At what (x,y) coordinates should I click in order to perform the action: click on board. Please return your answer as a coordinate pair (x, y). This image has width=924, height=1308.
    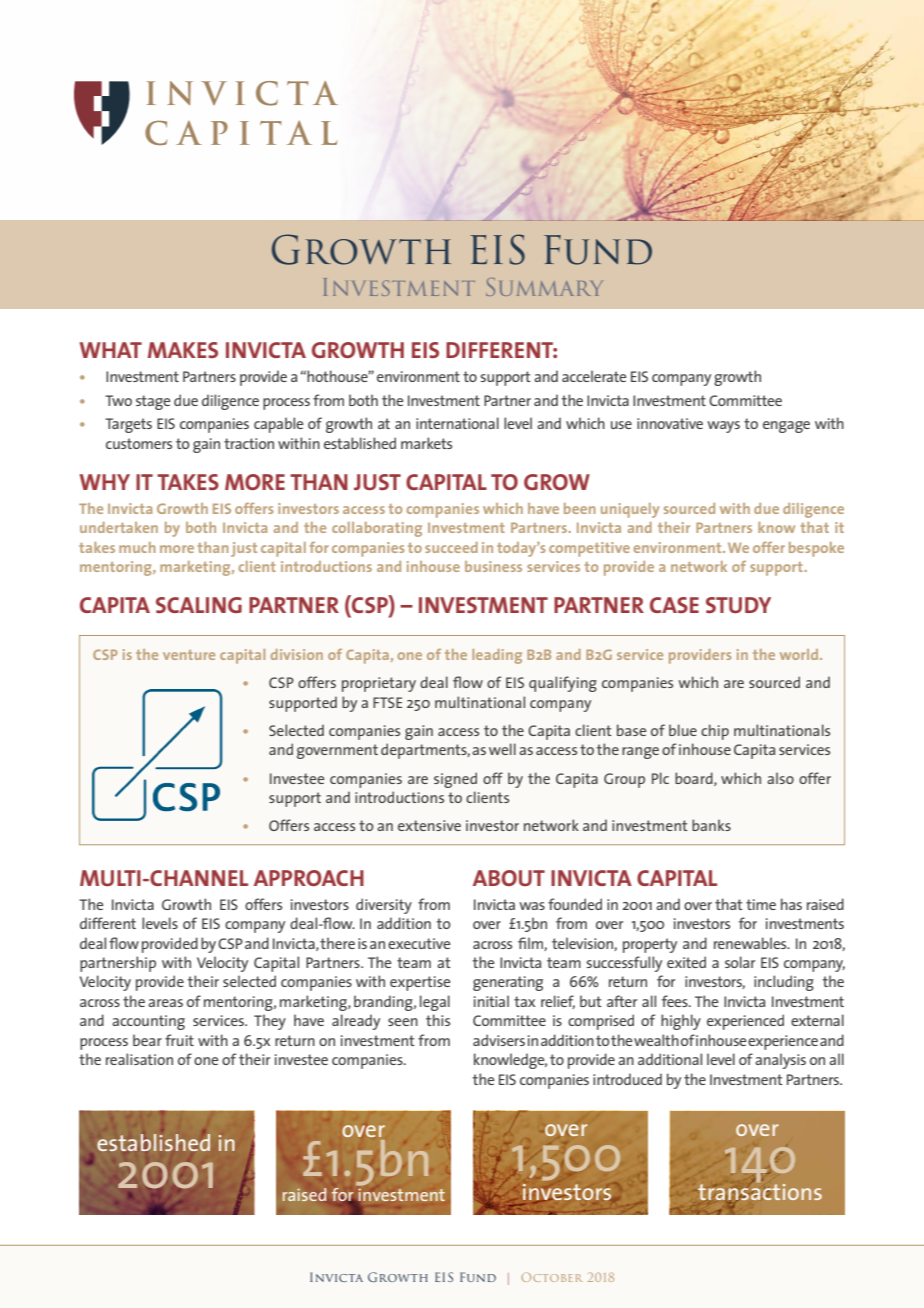
    Looking at the image, I should click on (695, 779).
